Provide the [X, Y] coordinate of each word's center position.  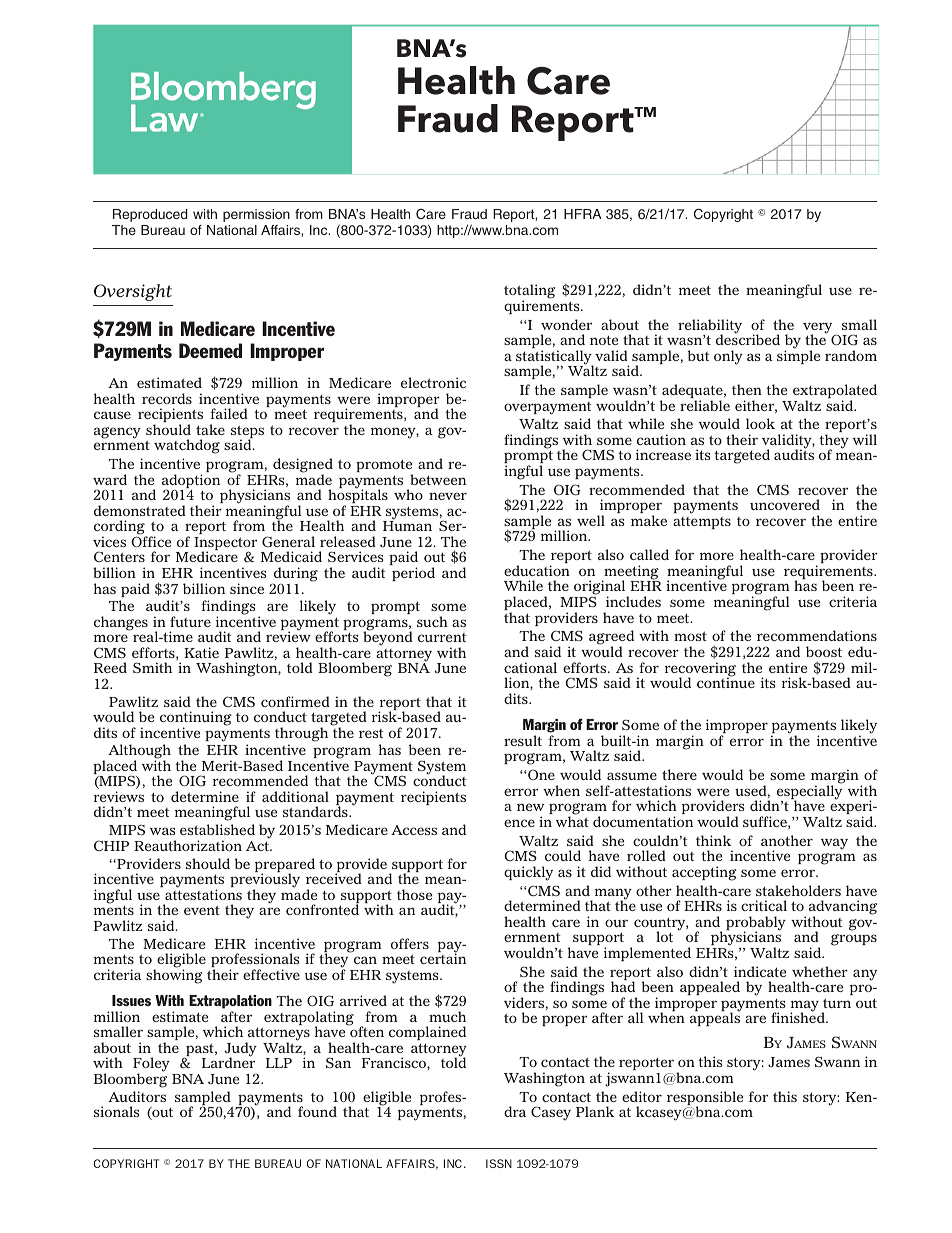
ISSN [499, 1163]
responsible [705, 1099]
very [819, 329]
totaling [529, 293]
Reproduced [150, 215]
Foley [151, 1066]
